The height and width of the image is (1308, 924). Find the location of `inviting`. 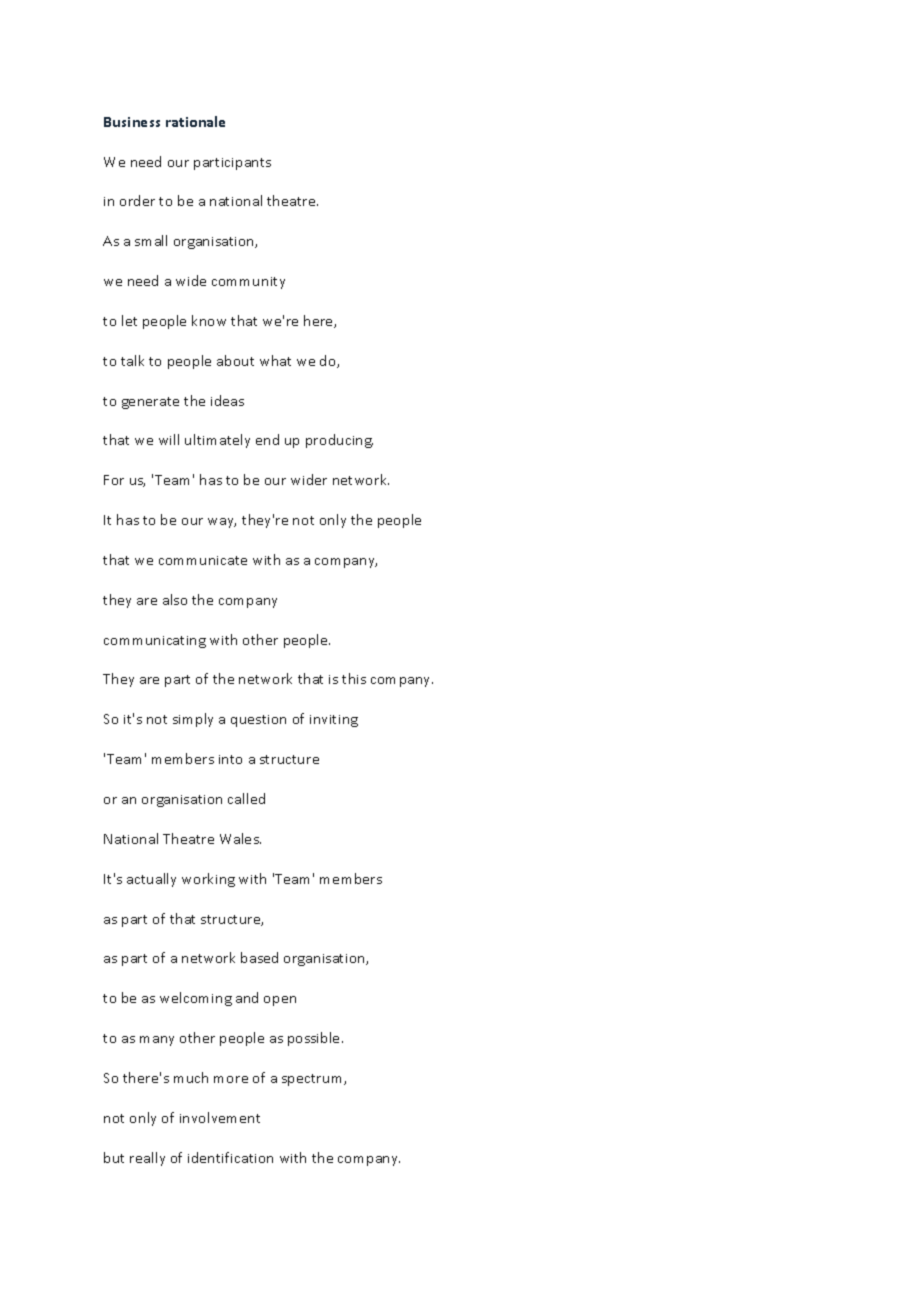

inviting is located at coordinates (334, 721).
